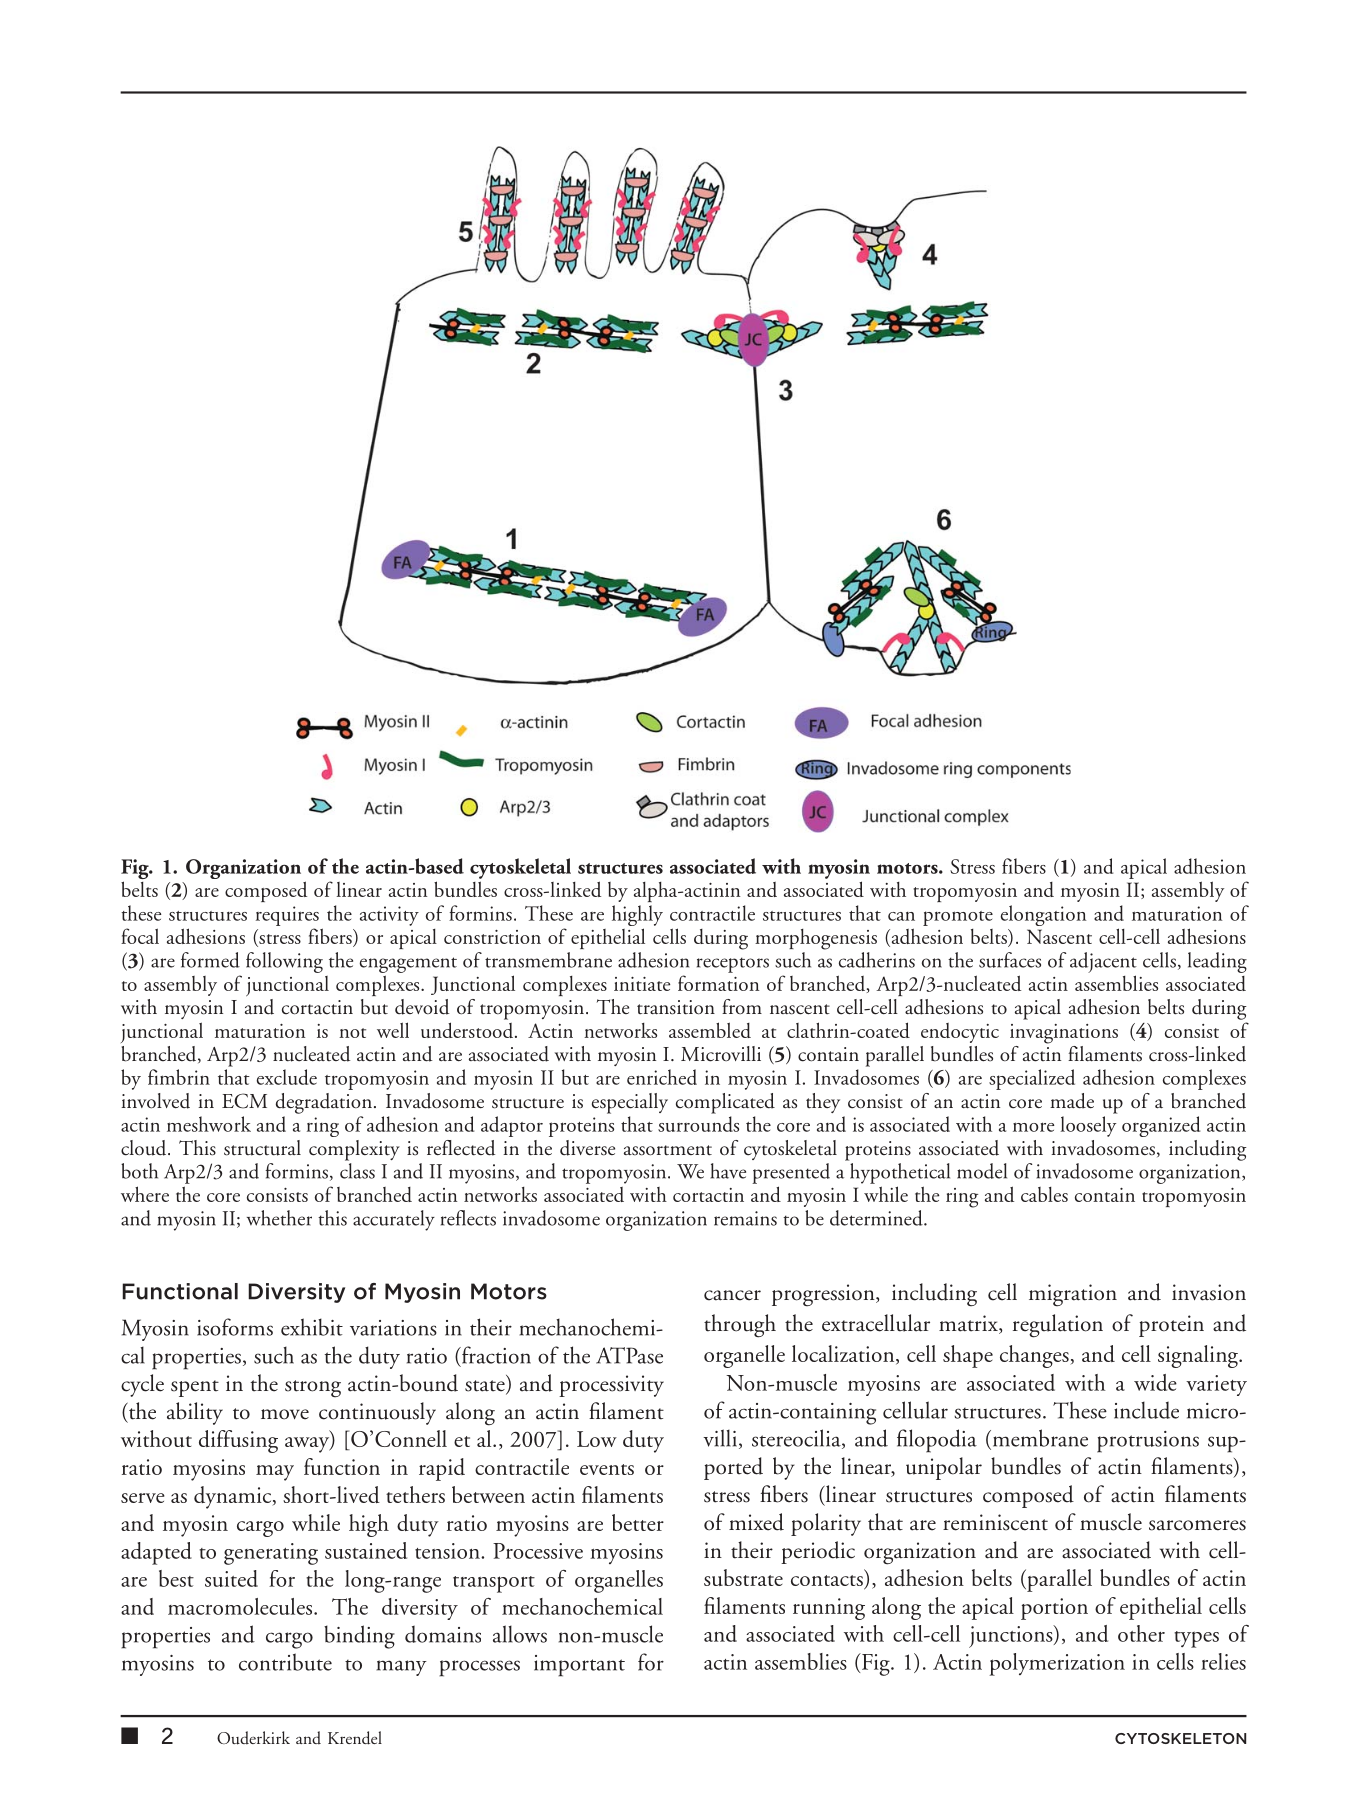 The image size is (1367, 1809). I want to click on through, so click(740, 1326).
